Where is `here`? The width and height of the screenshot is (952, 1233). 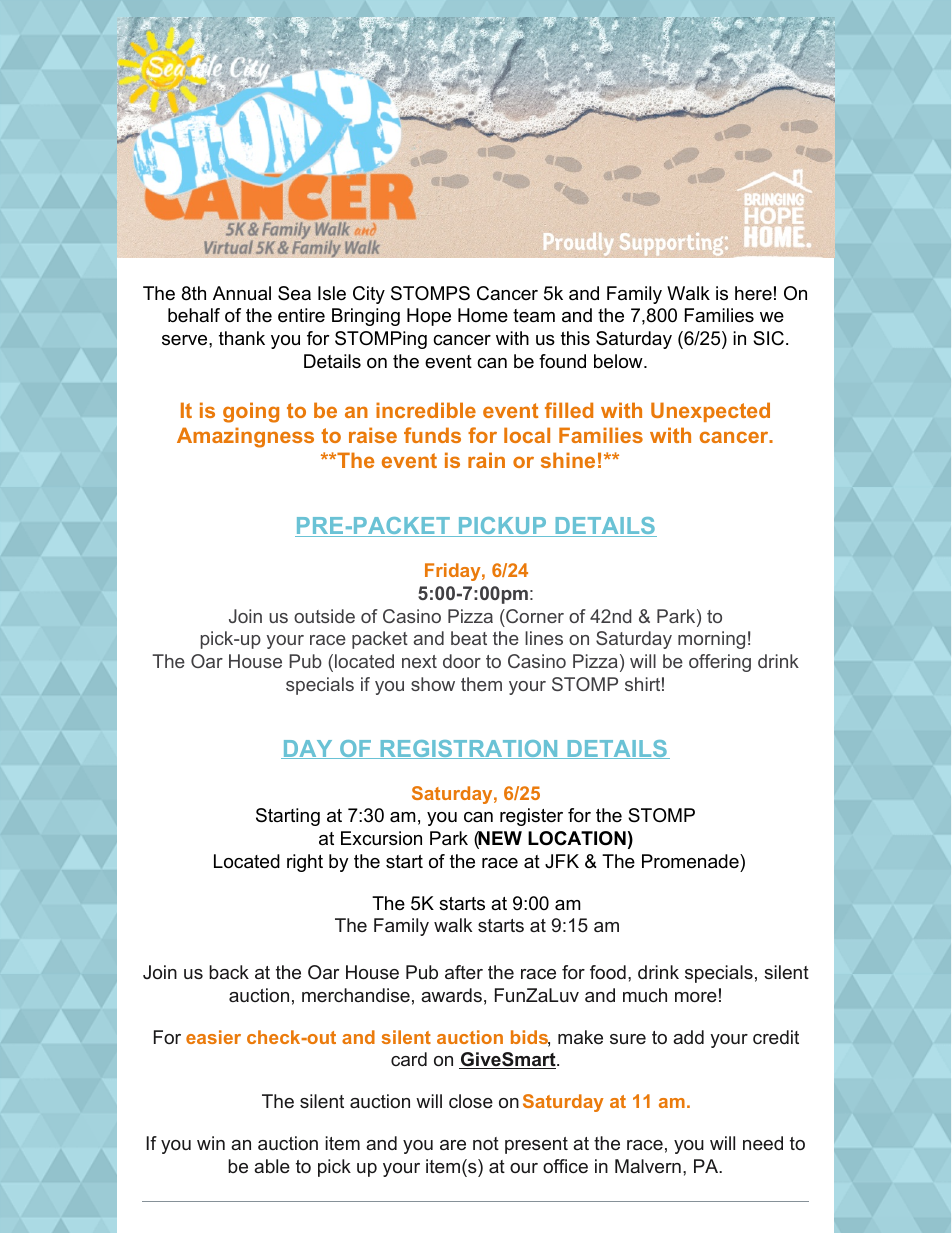 here is located at coordinates (753, 293).
